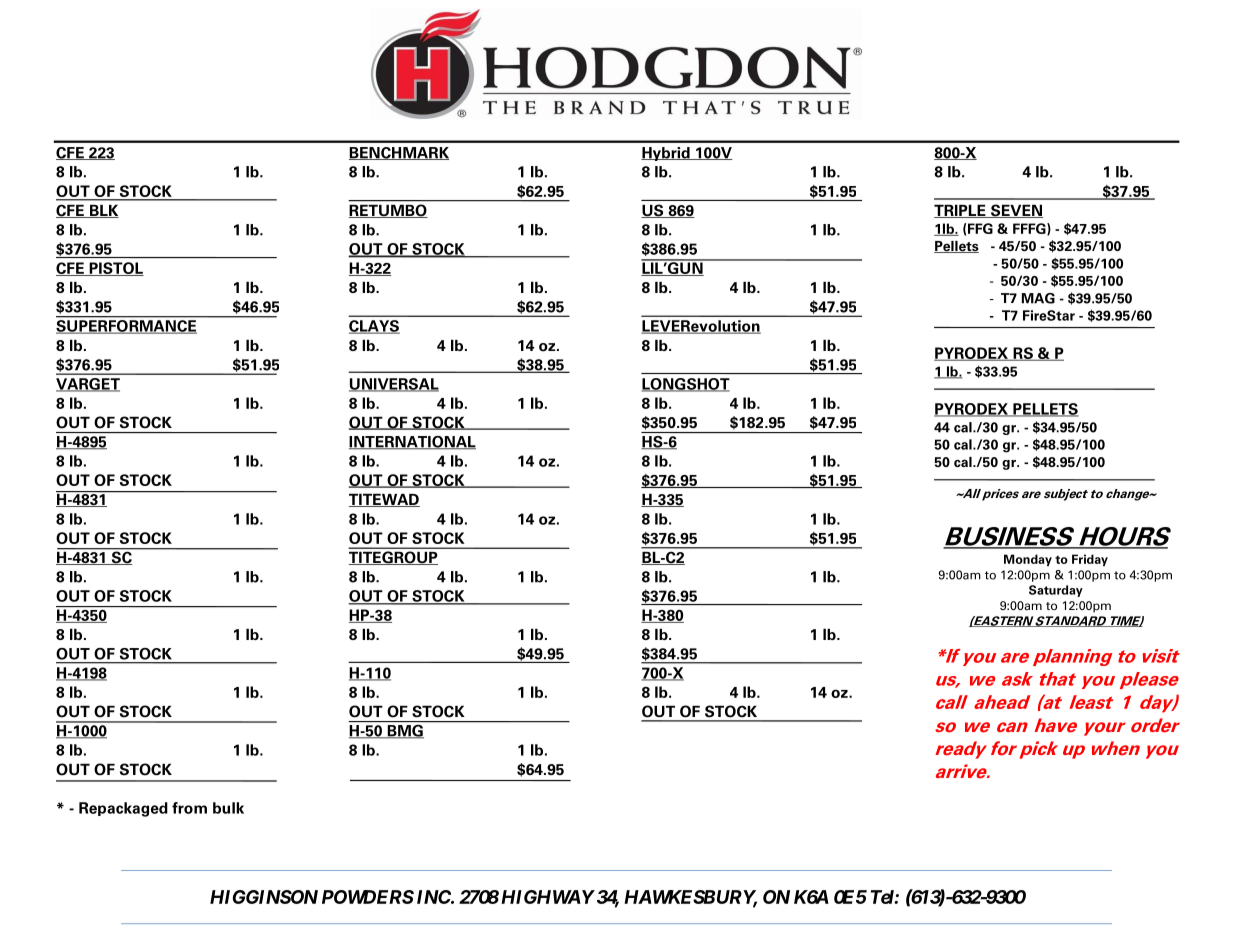 The height and width of the screenshot is (952, 1233). I want to click on LONGSHOT, so click(685, 385).
